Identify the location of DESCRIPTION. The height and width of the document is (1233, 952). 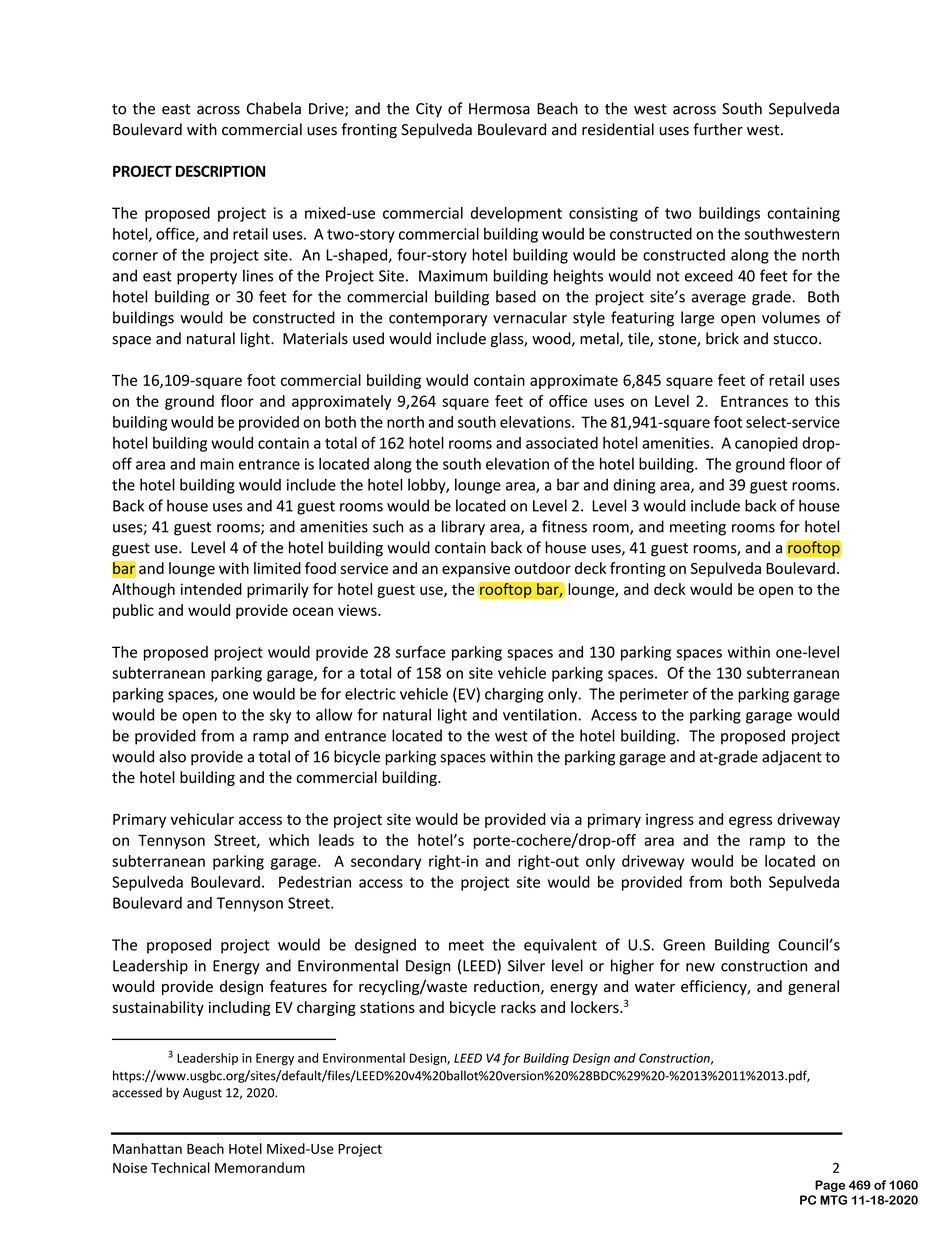
(220, 171).
